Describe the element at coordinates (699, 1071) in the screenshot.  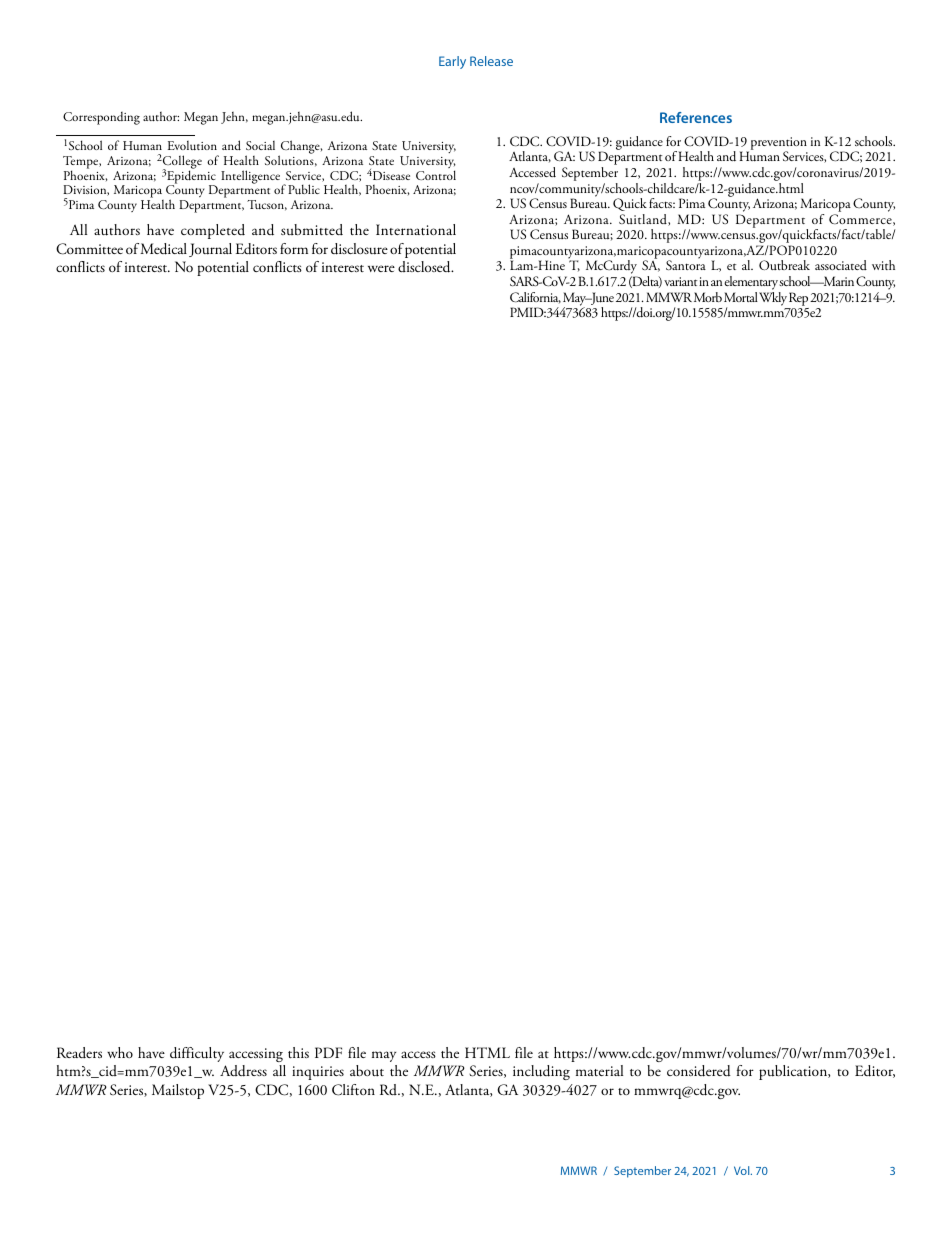
I see `considered` at that location.
